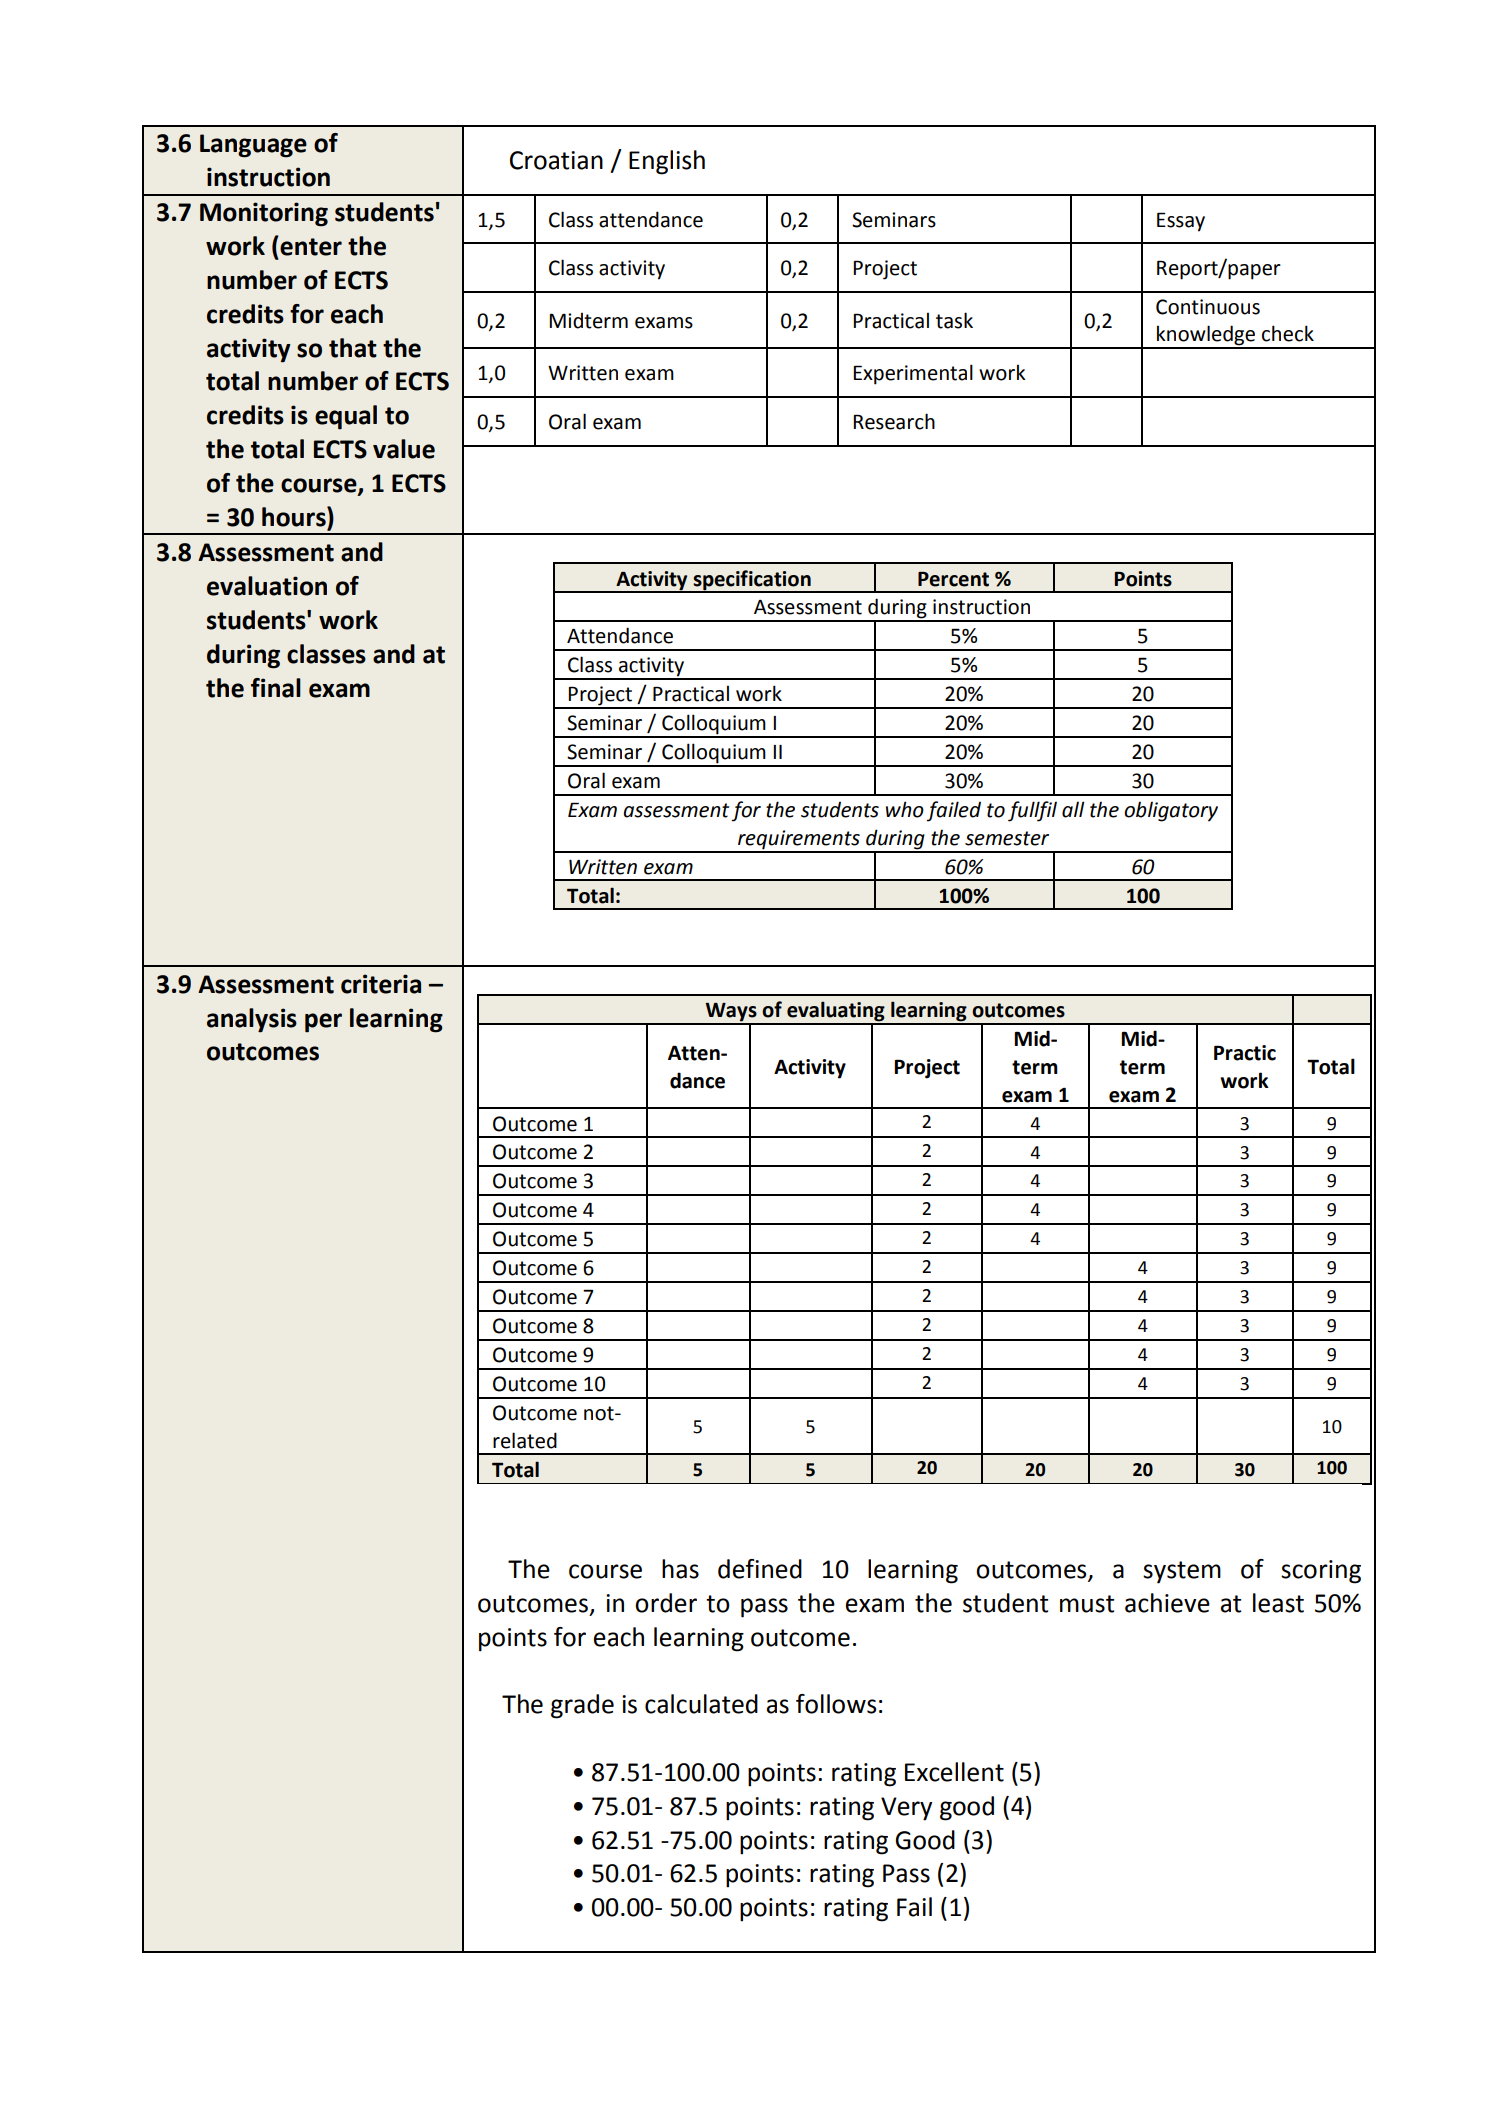 The width and height of the image is (1500, 2122). I want to click on English, so click(667, 162).
